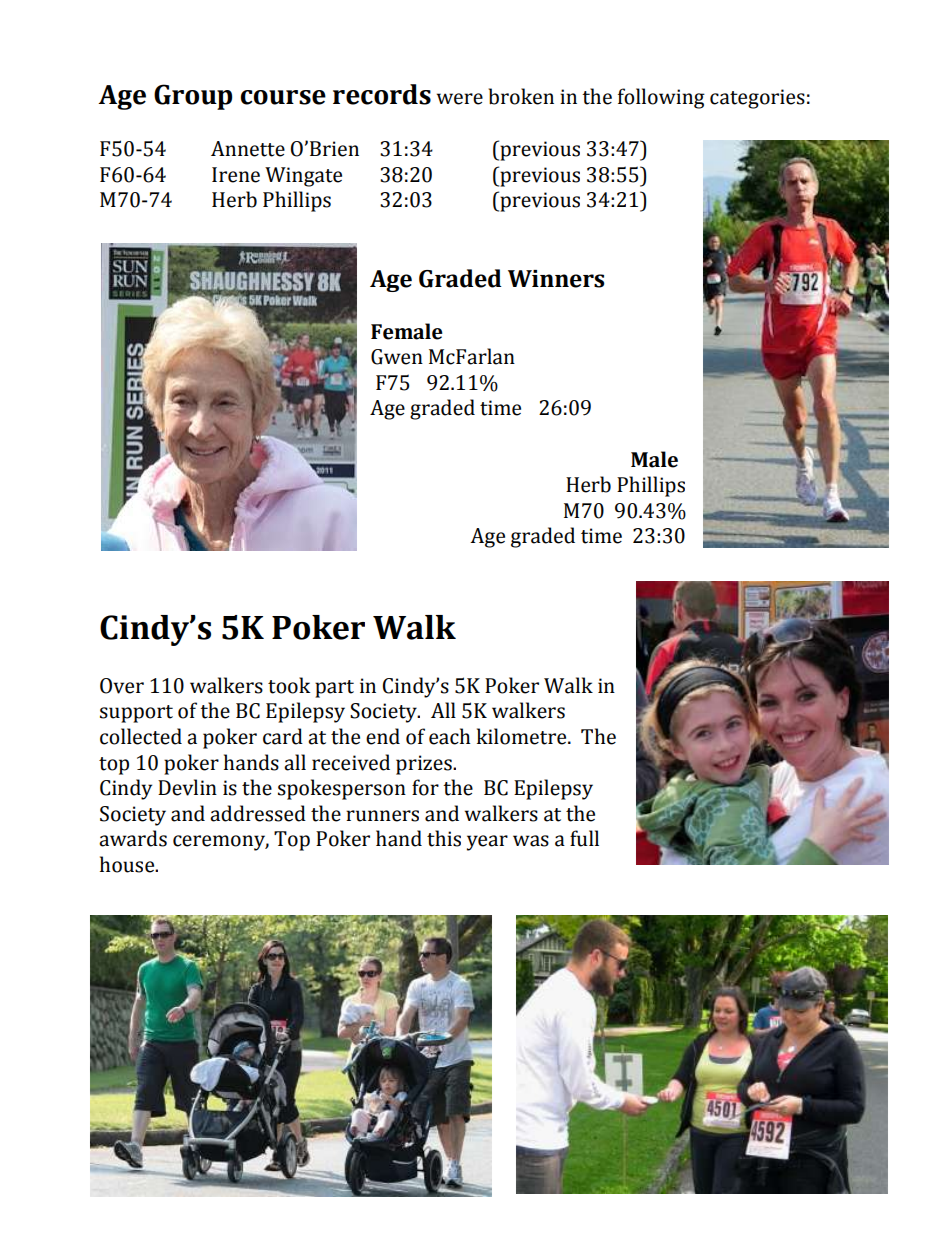 The height and width of the screenshot is (1233, 952). Describe the element at coordinates (460, 99) in the screenshot. I see `were` at that location.
